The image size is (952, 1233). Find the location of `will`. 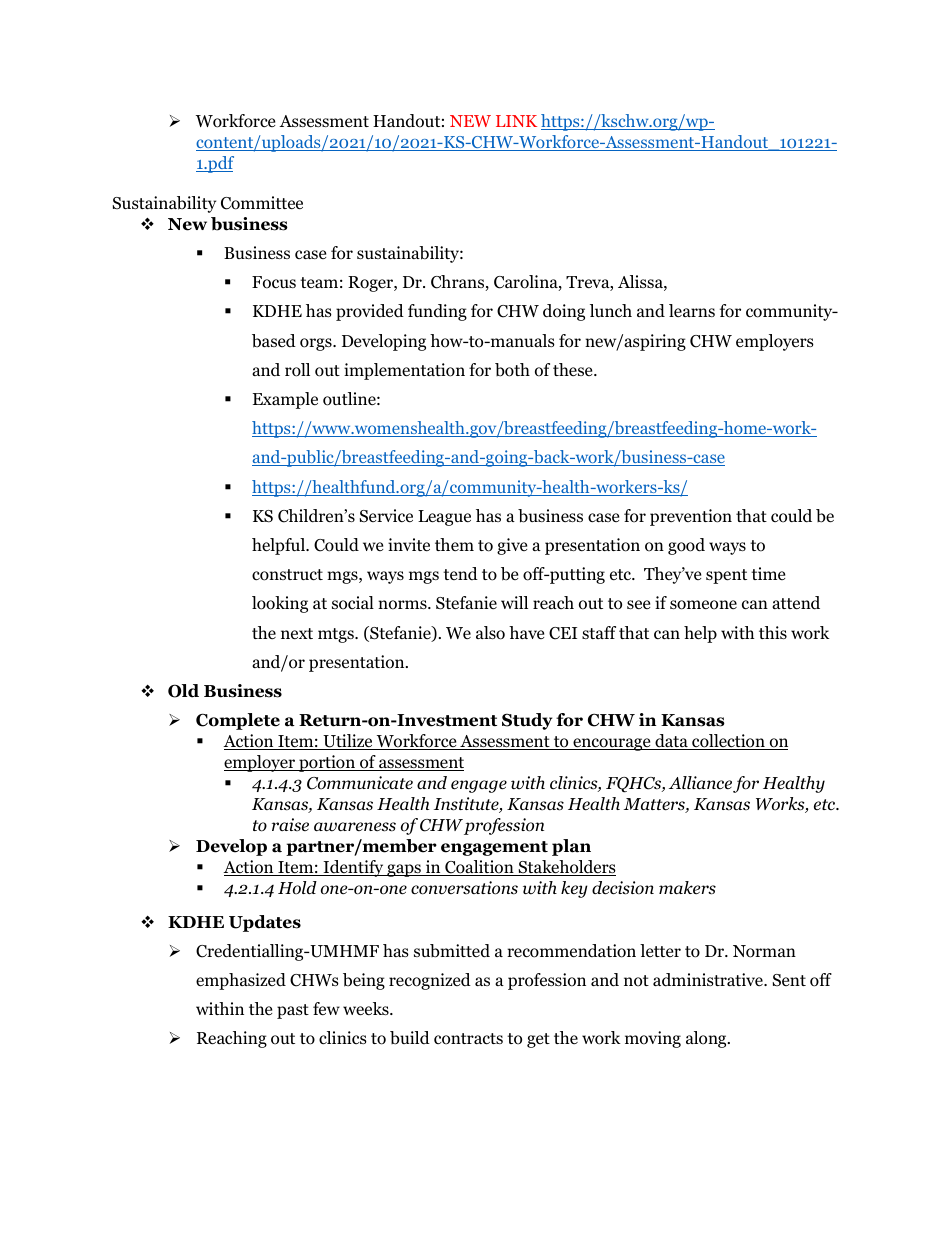

will is located at coordinates (514, 602).
